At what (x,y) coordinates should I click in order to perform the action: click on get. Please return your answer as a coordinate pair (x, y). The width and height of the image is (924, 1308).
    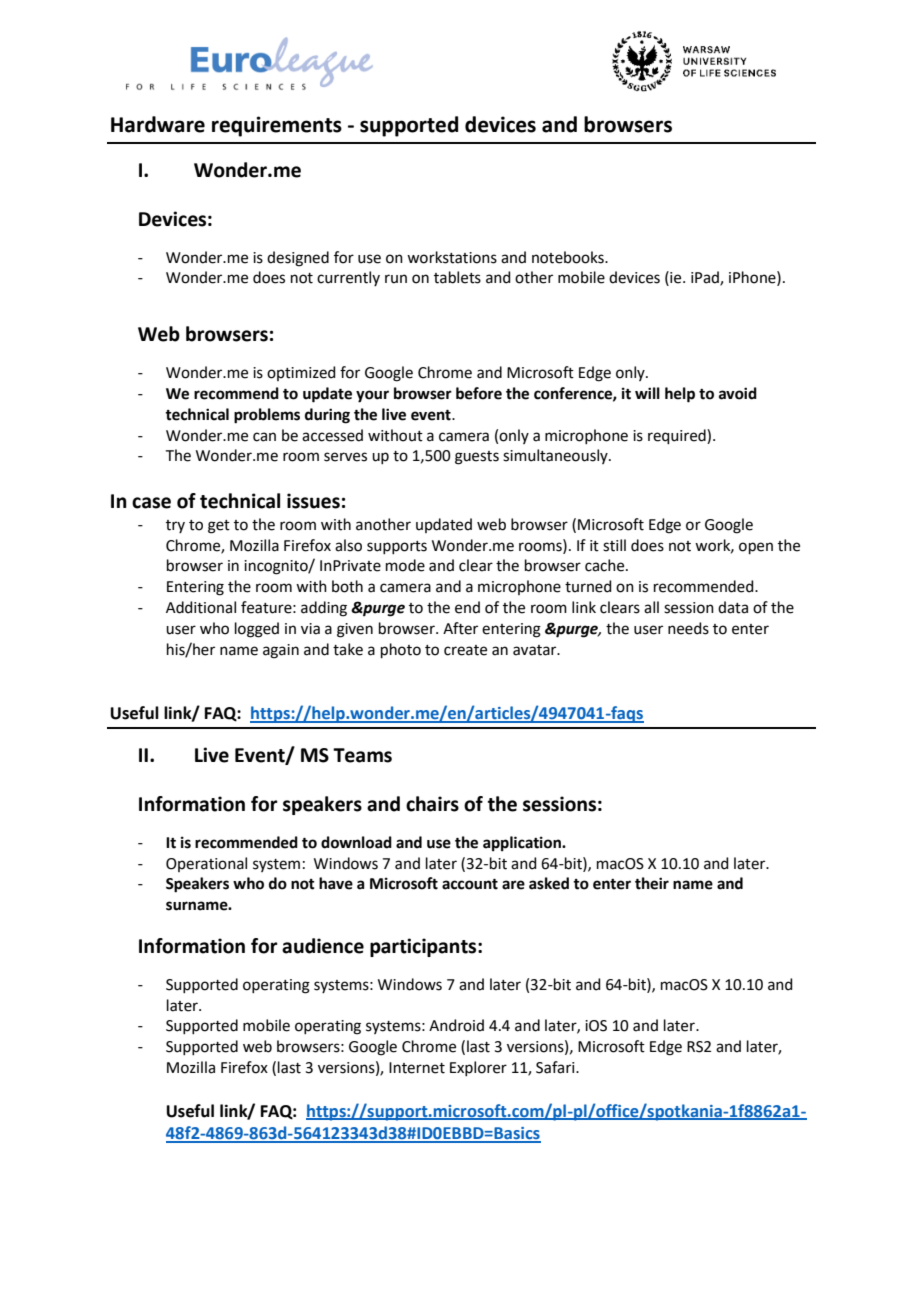
    Looking at the image, I should click on (219, 527).
